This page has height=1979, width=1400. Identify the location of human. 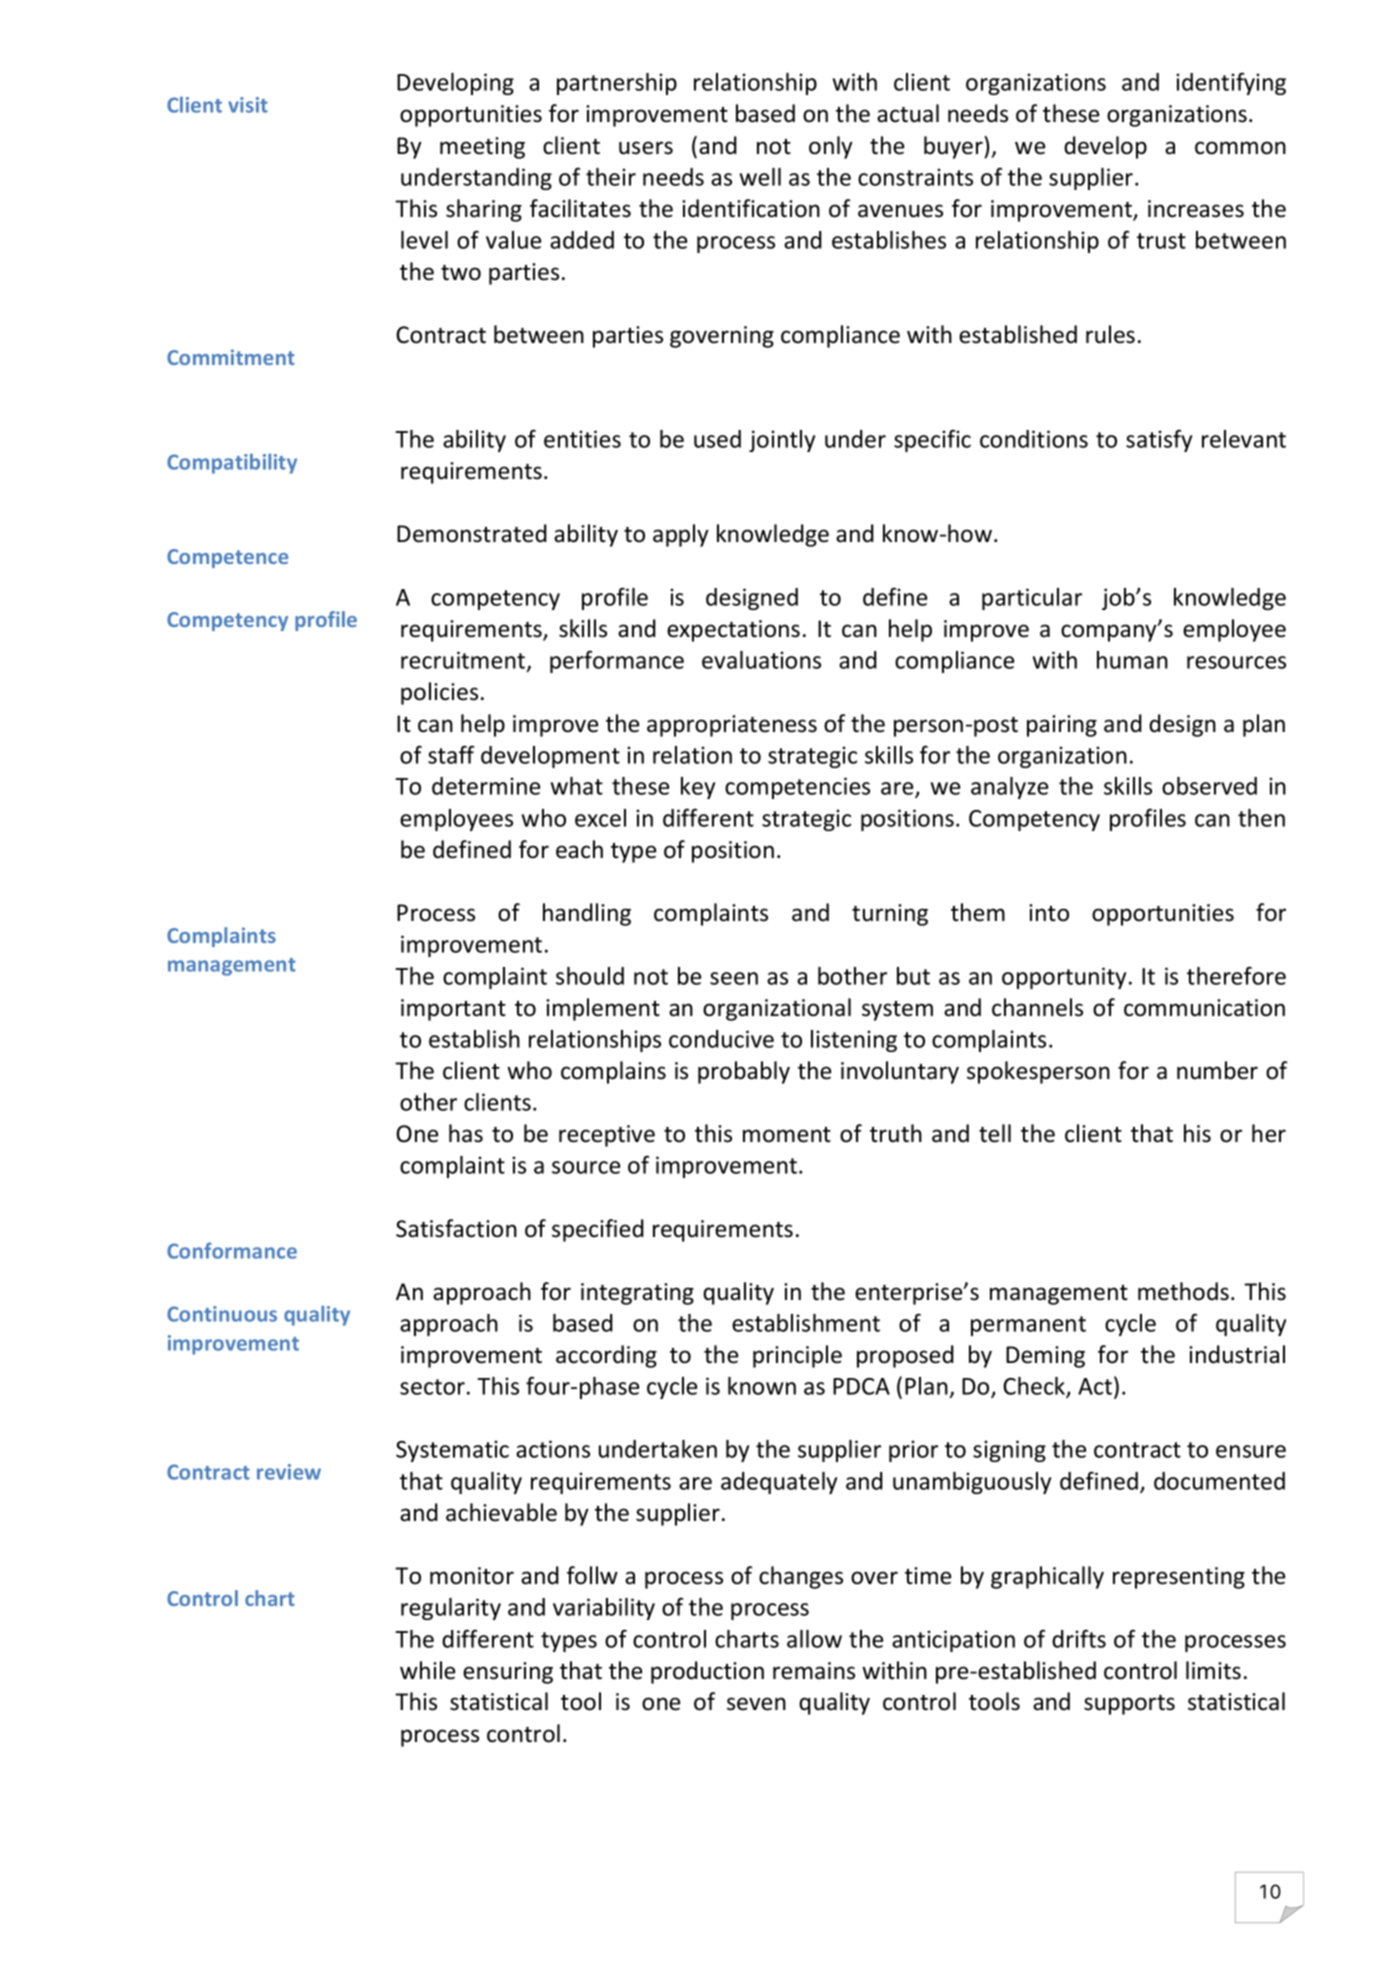
(1132, 660).
